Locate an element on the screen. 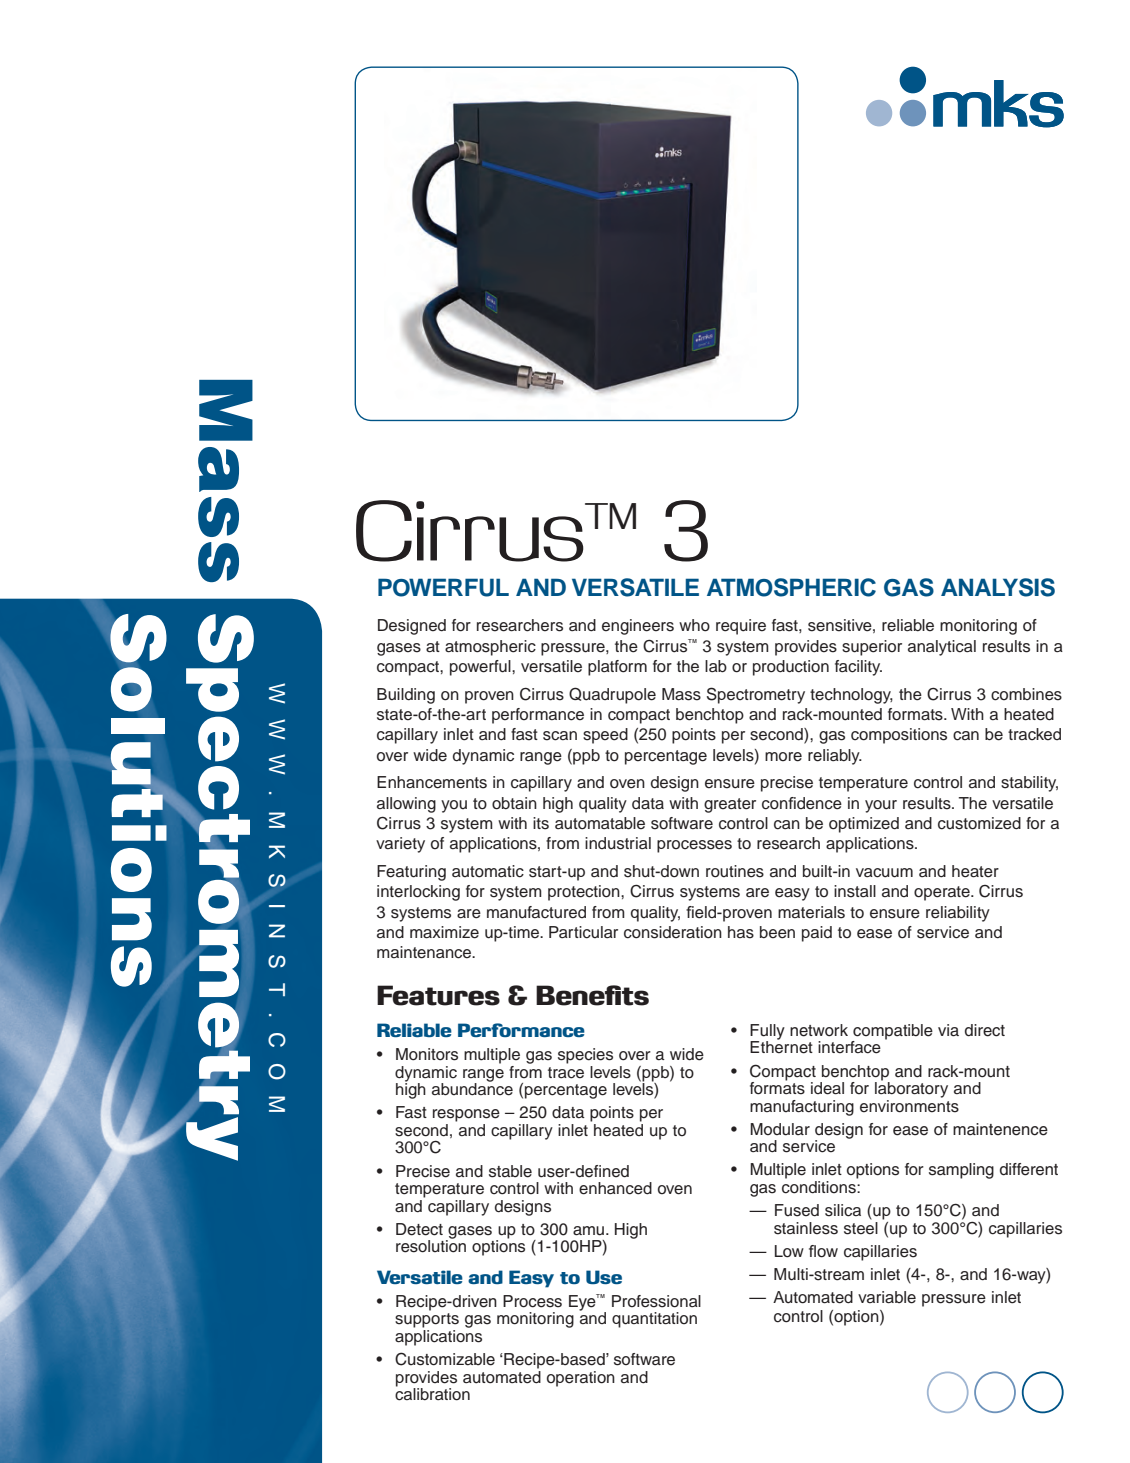 The width and height of the screenshot is (1130, 1463). quantitation is located at coordinates (654, 1320).
